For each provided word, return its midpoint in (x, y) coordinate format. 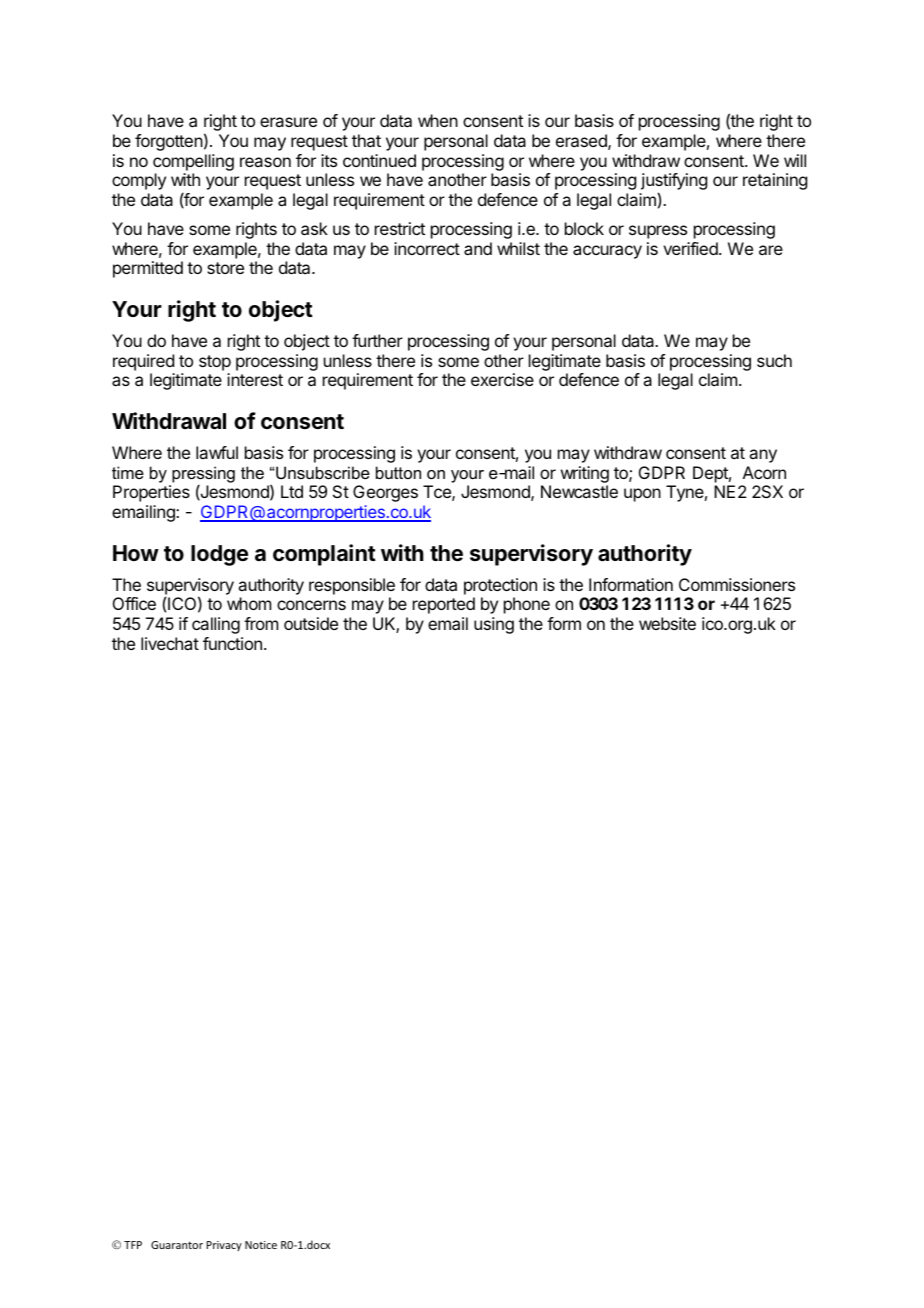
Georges (385, 493)
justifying (674, 183)
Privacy (224, 1246)
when (438, 120)
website (667, 623)
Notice (261, 1245)
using (494, 625)
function (232, 643)
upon (642, 495)
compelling (193, 162)
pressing (203, 475)
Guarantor (177, 1245)
